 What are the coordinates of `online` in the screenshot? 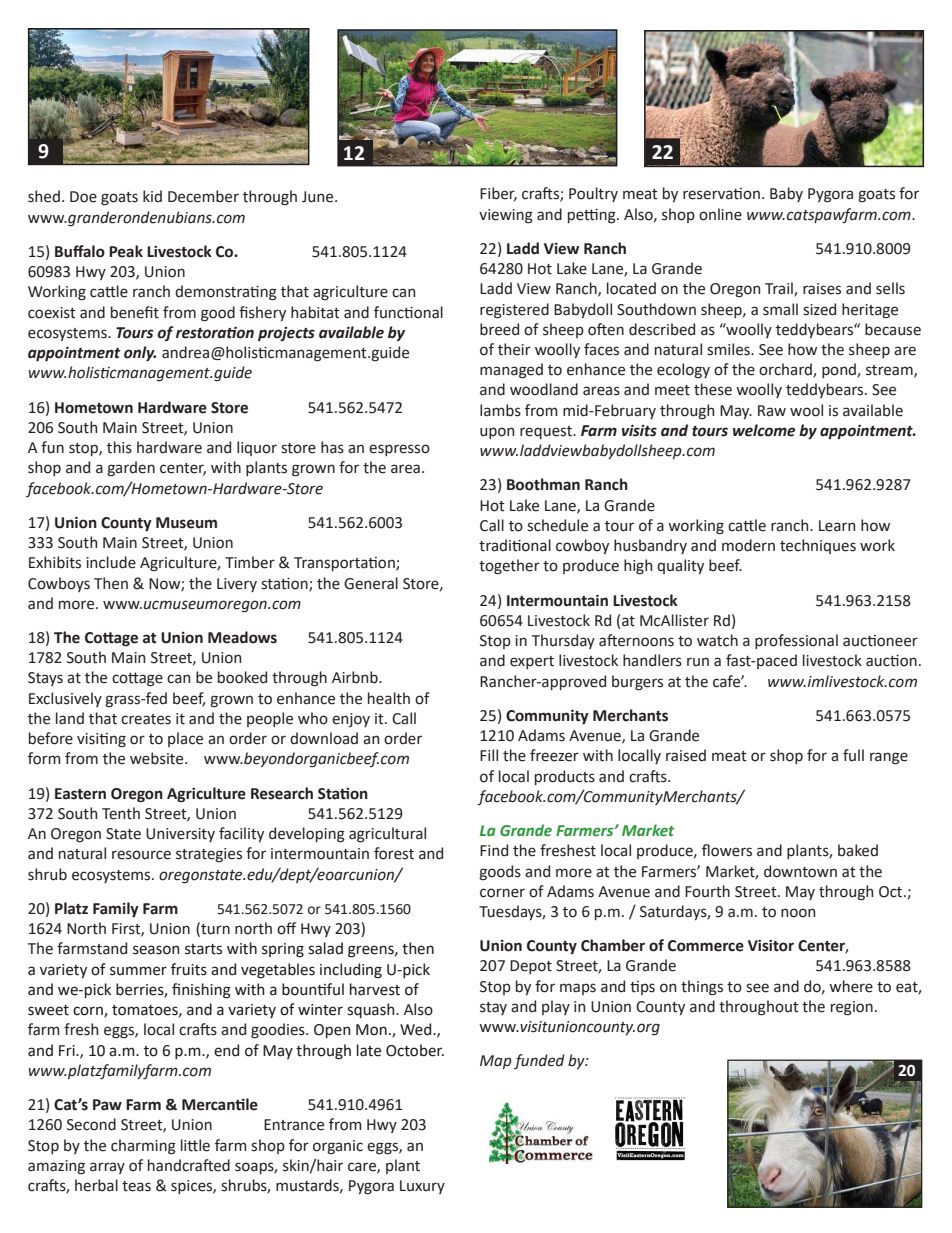 It's located at (720, 214).
